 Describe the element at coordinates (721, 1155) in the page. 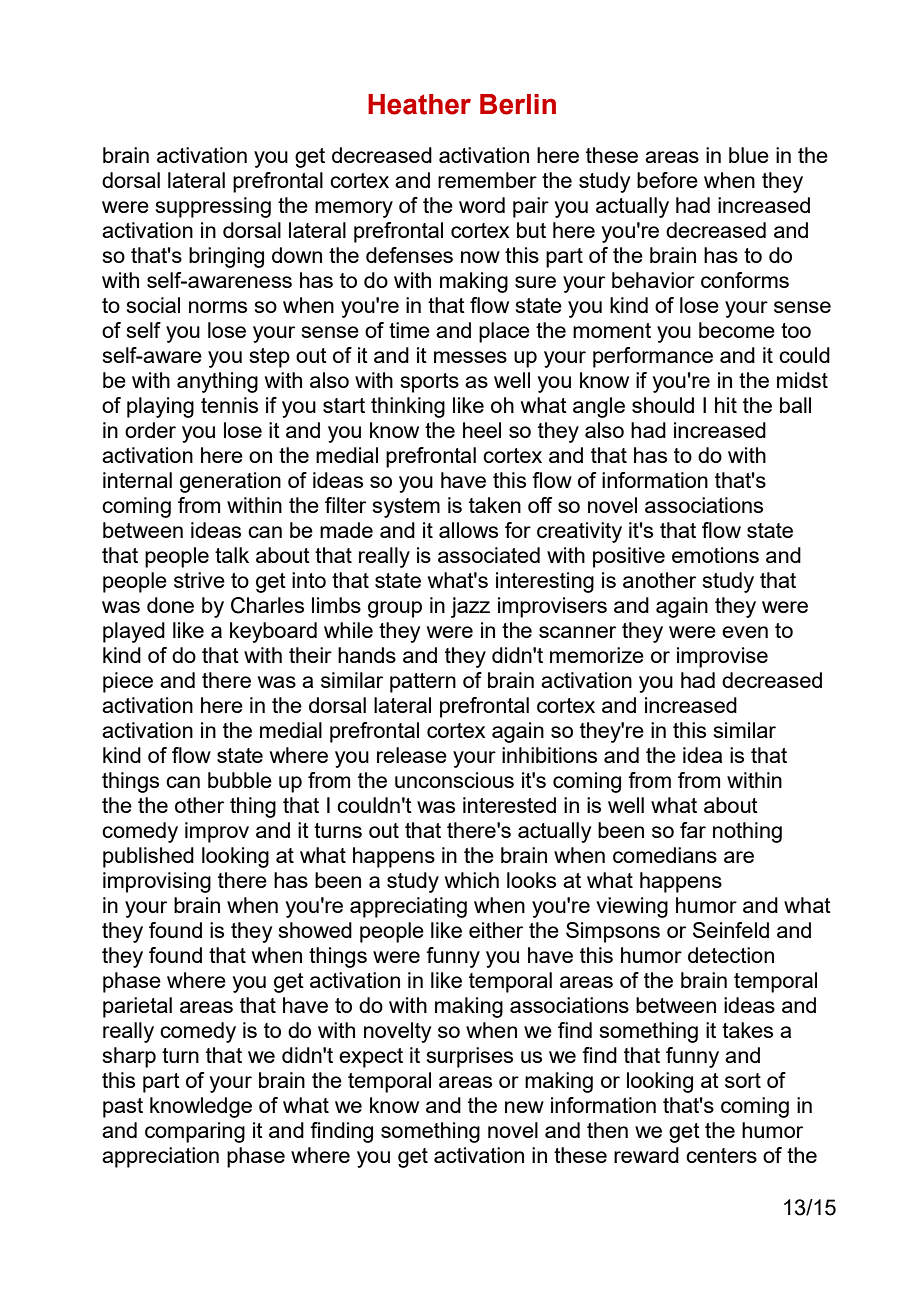

I see `centers` at that location.
